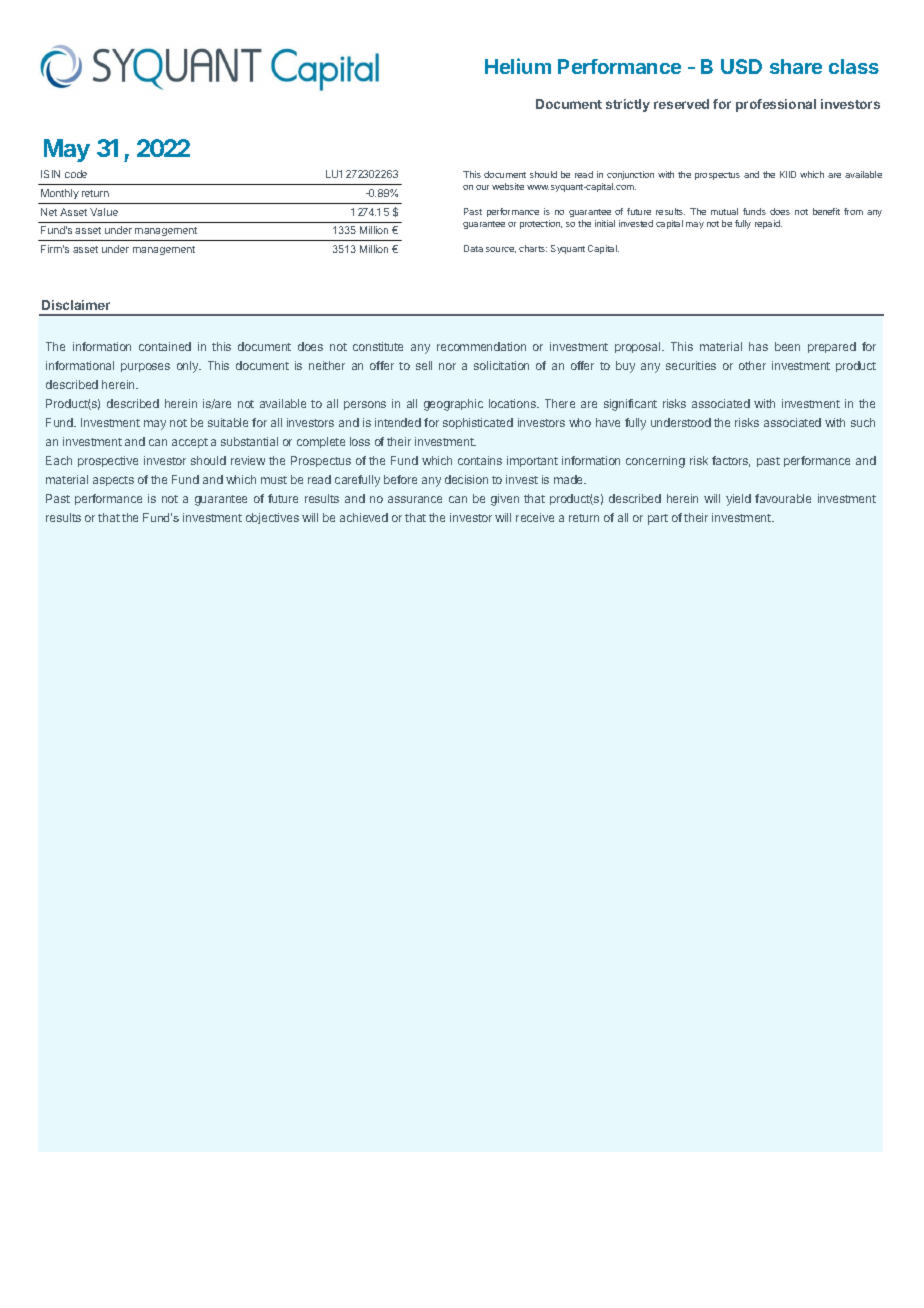 This screenshot has width=924, height=1308. Describe the element at coordinates (76, 174) in the screenshot. I see `code` at that location.
